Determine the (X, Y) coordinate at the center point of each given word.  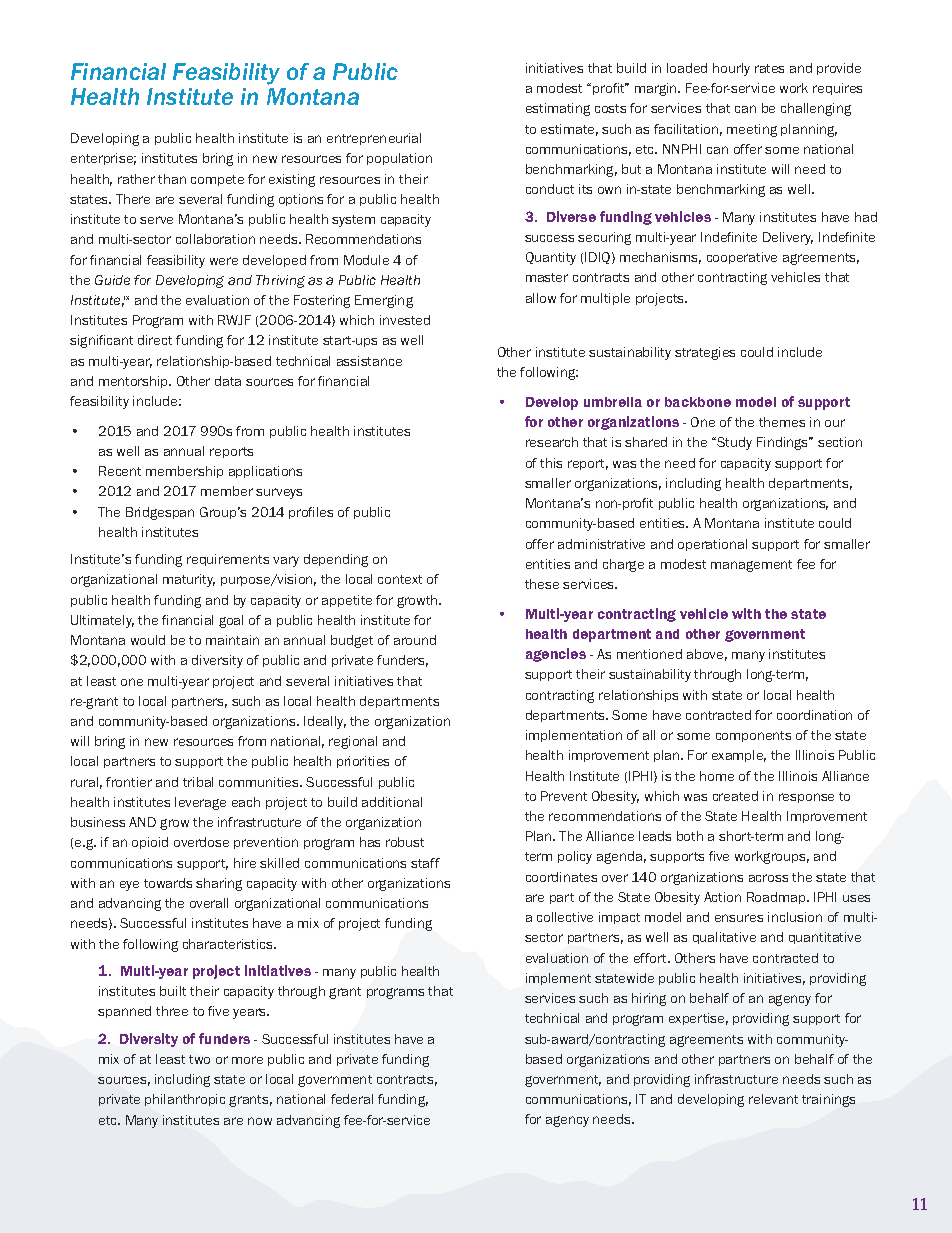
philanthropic (185, 1100)
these (542, 584)
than (172, 179)
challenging (816, 109)
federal (352, 1099)
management (751, 566)
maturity (189, 580)
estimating (558, 109)
